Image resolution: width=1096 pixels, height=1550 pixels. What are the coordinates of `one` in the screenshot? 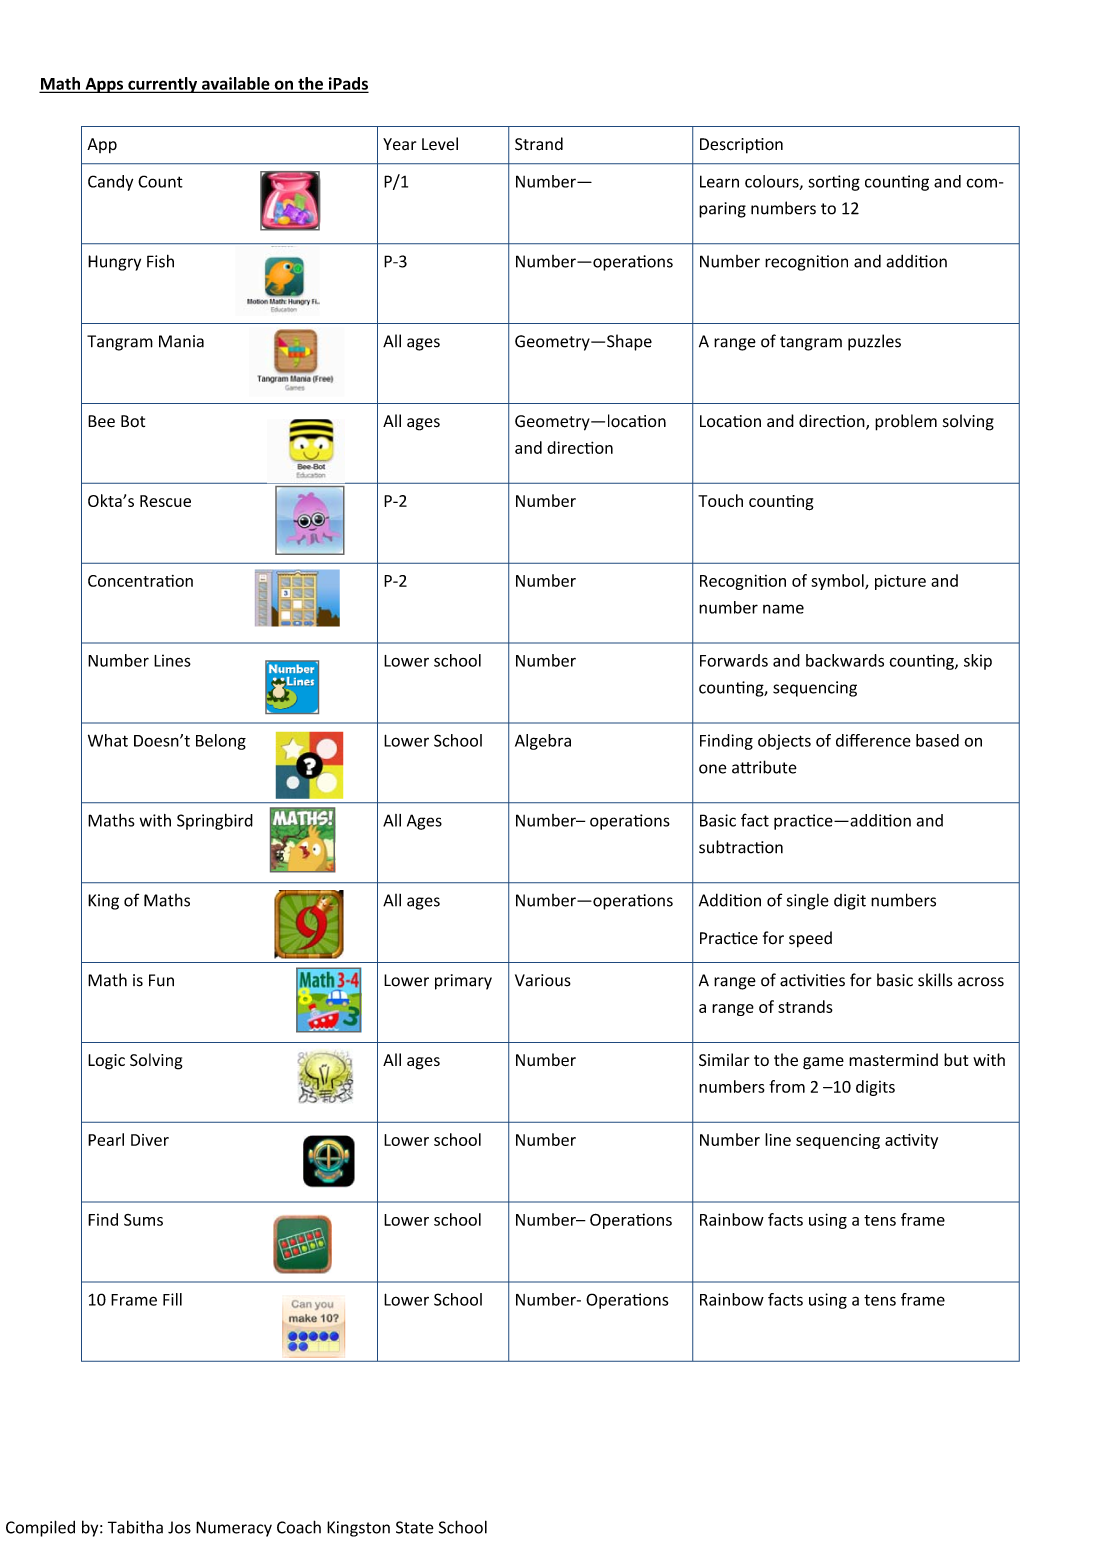 It's located at (713, 769).
